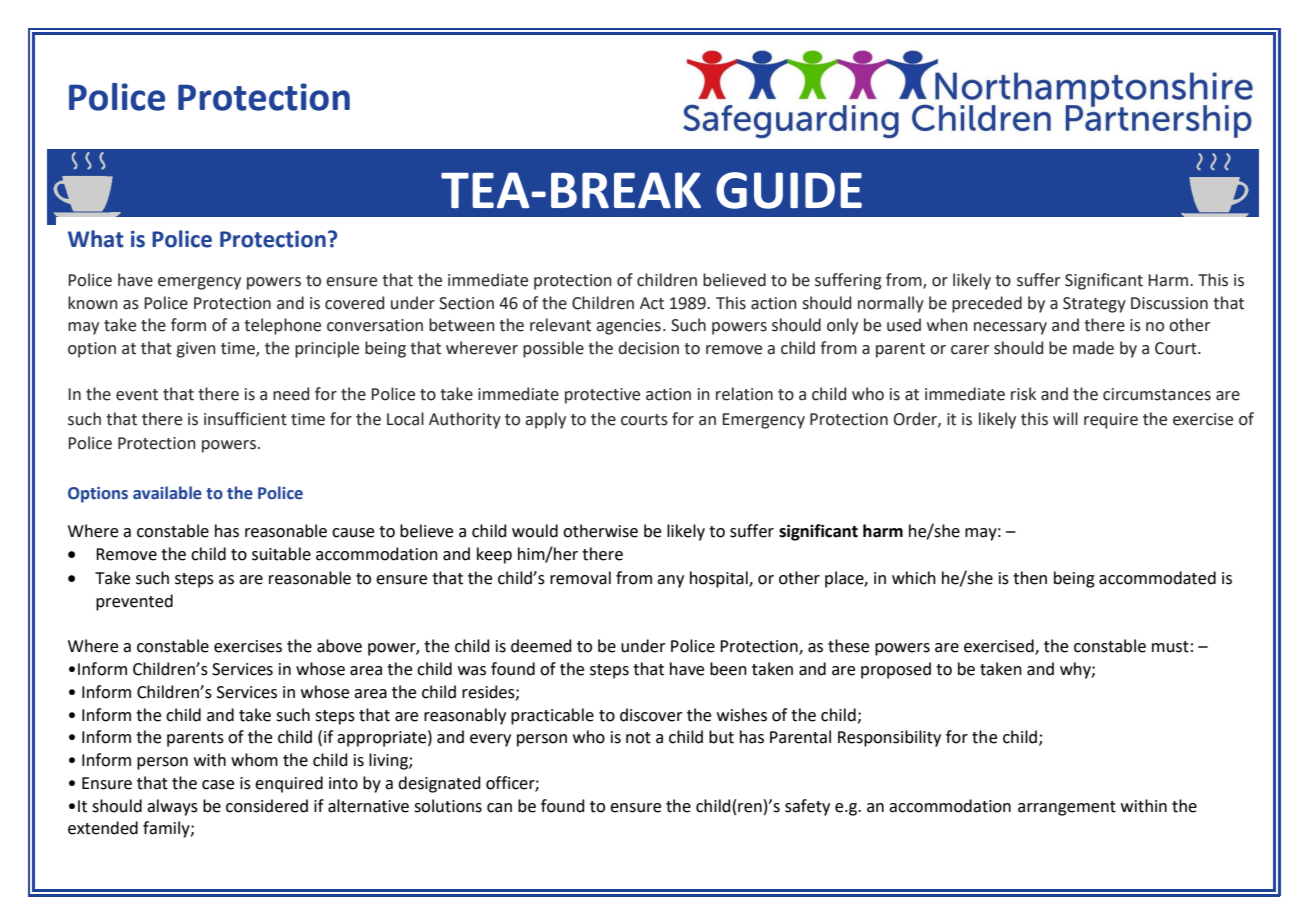 This document has width=1308, height=924. What do you see at coordinates (339, 646) in the document?
I see `above` at bounding box center [339, 646].
